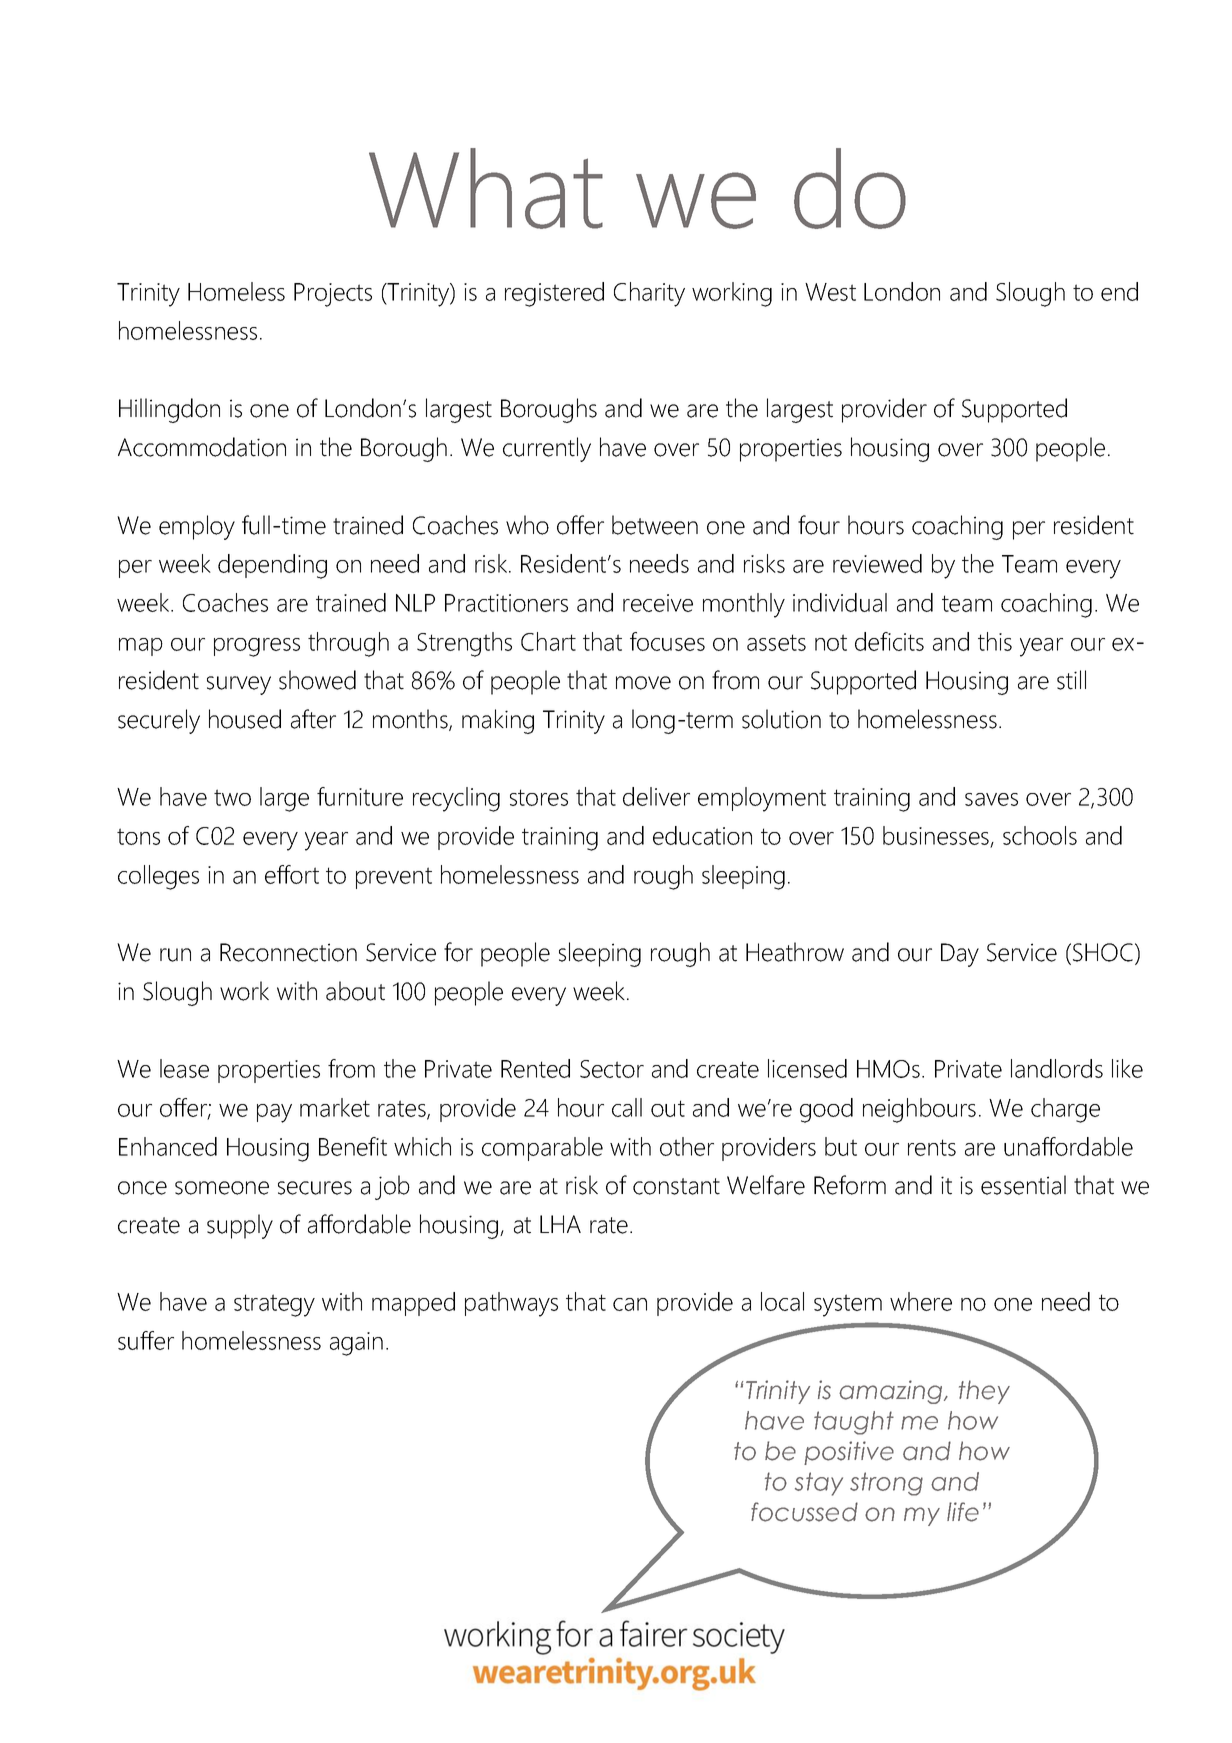  What do you see at coordinates (830, 292) in the image?
I see `West` at bounding box center [830, 292].
